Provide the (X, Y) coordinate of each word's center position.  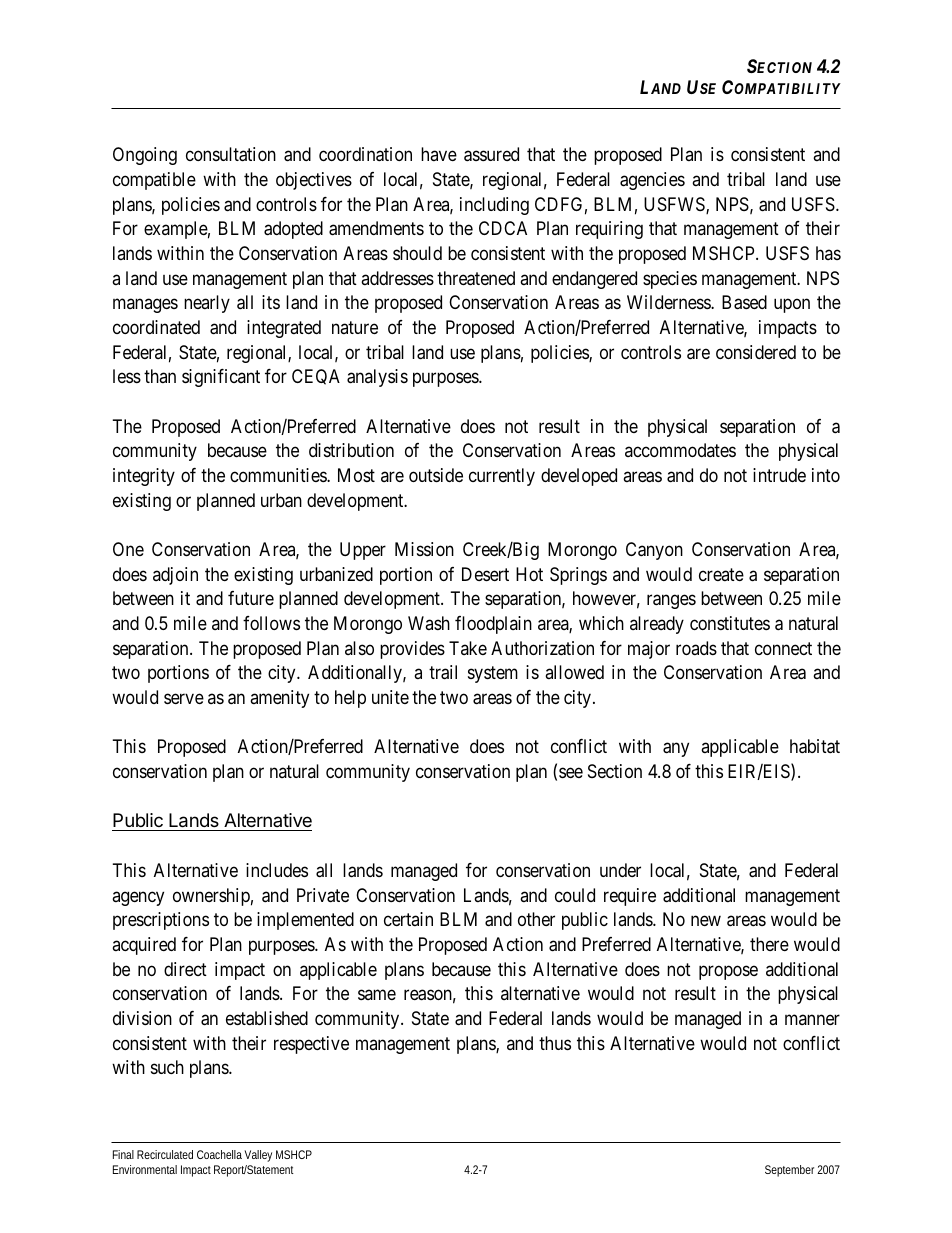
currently (502, 477)
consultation (231, 154)
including (494, 206)
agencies (652, 181)
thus (555, 1043)
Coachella (219, 1154)
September (789, 1171)
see (571, 773)
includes (277, 870)
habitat (815, 746)
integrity (144, 477)
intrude (779, 475)
